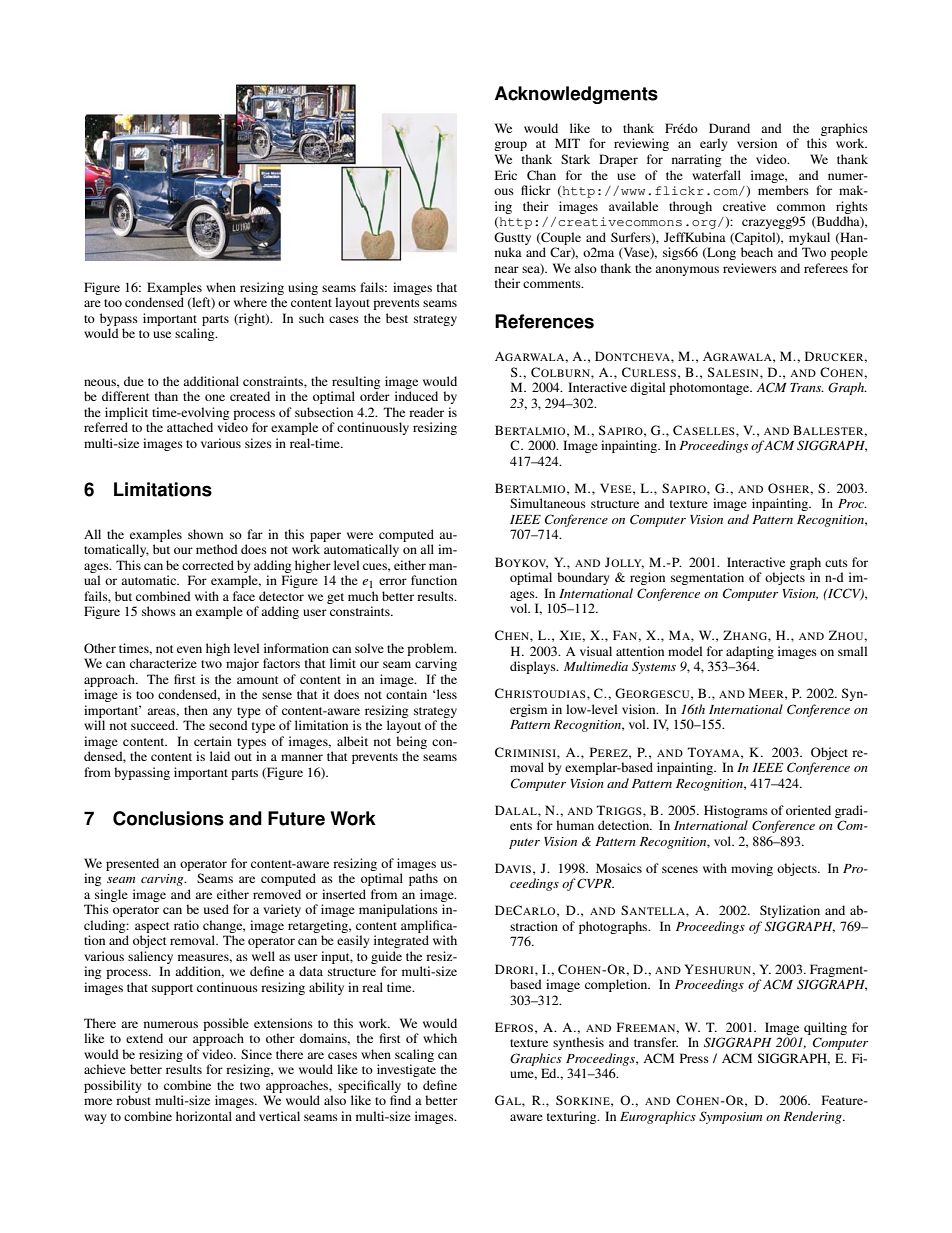  Describe the element at coordinates (750, 652) in the page. I see `adapting` at that location.
